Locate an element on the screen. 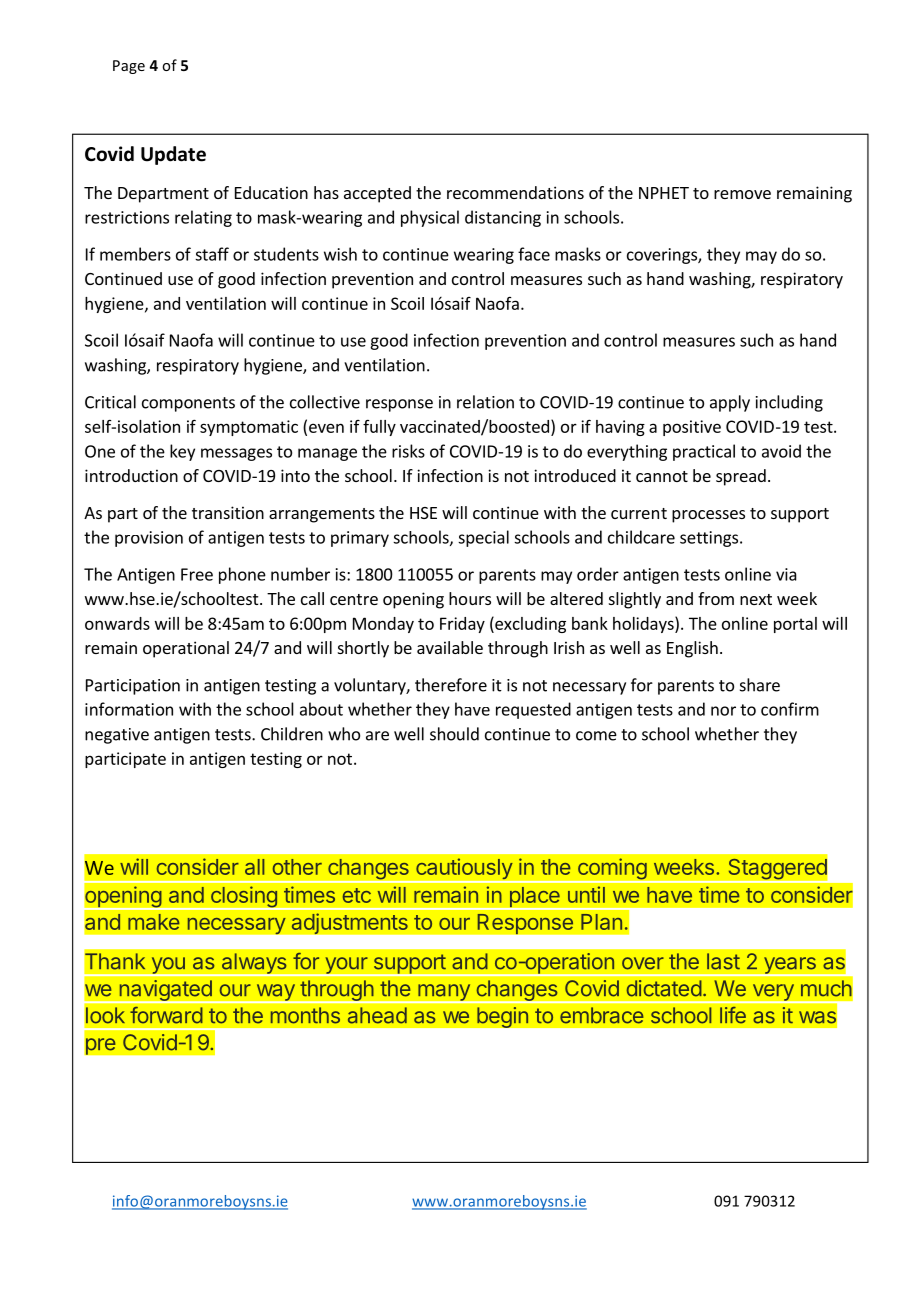  apply is located at coordinates (730, 403).
